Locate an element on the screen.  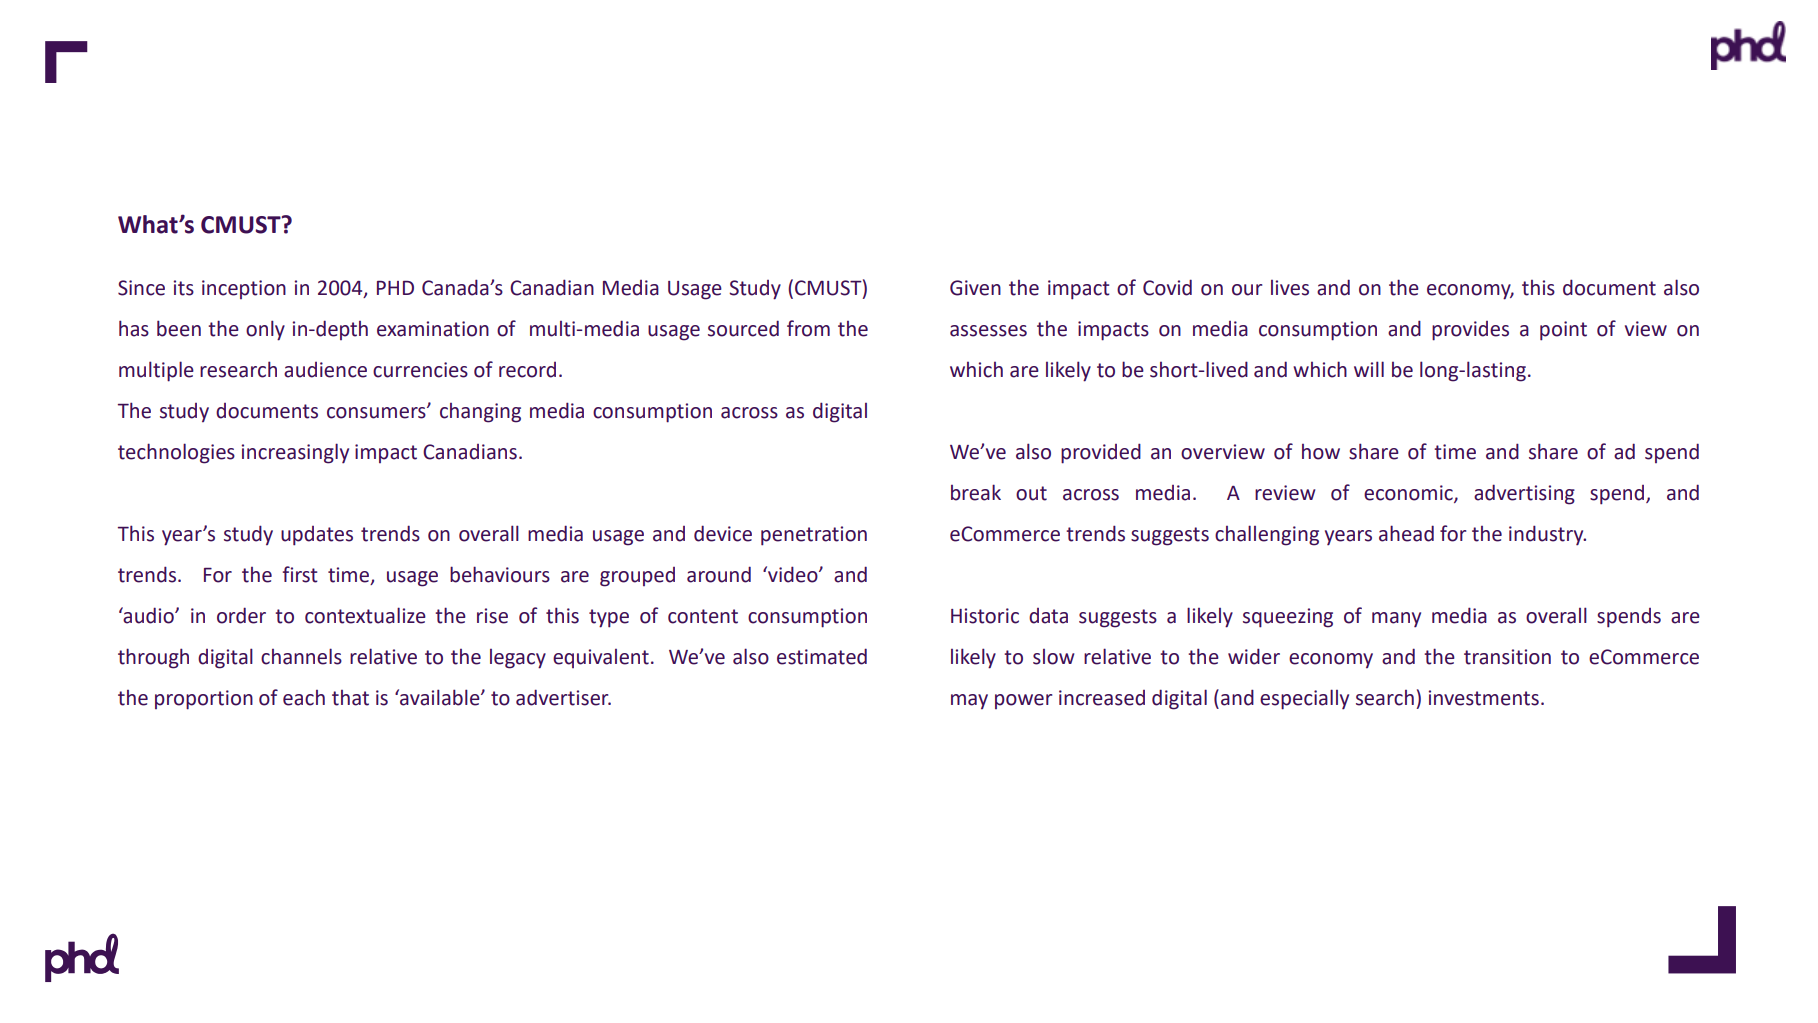
Given is located at coordinates (975, 288).
